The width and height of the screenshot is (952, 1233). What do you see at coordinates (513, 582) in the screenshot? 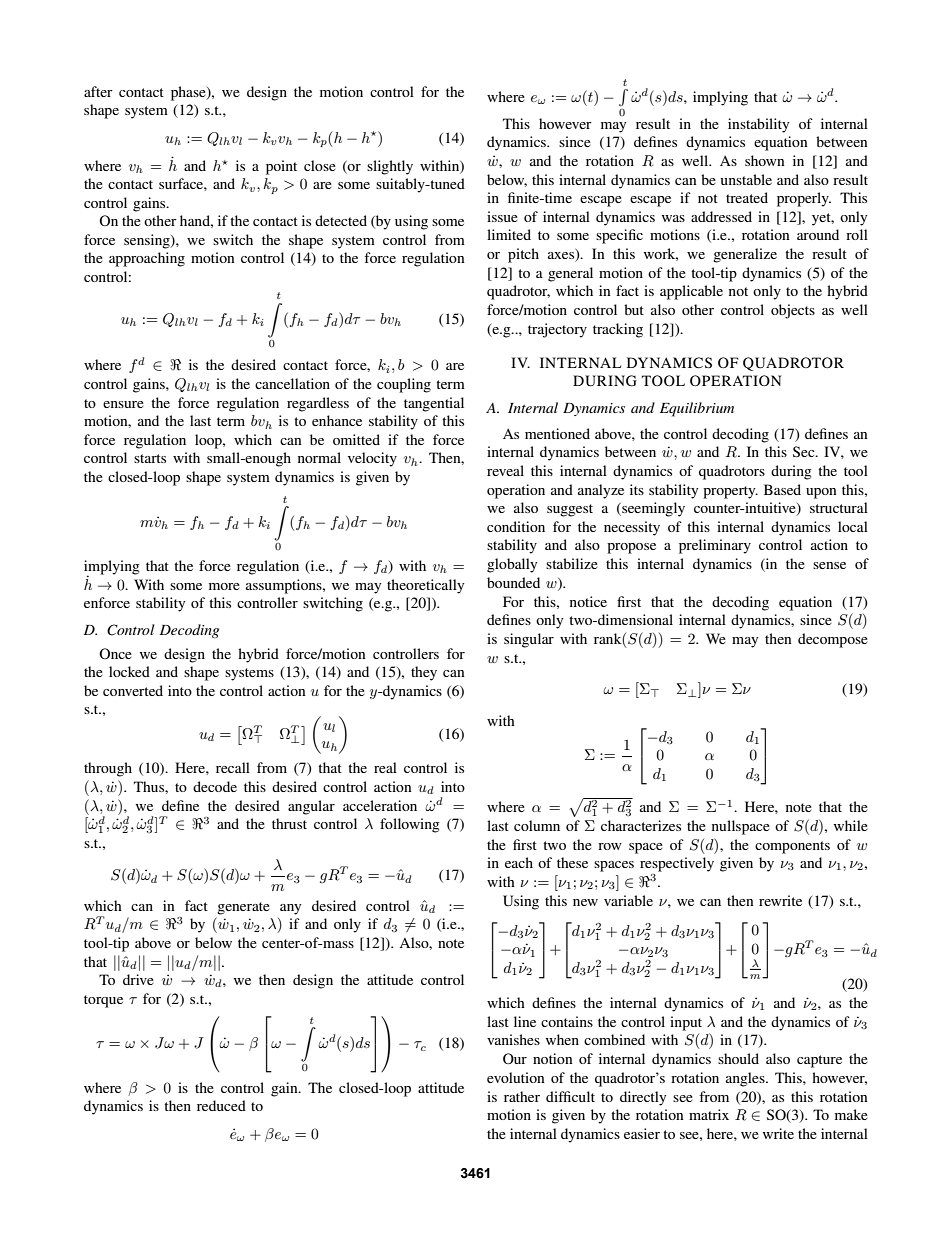
I see `bounded` at bounding box center [513, 582].
